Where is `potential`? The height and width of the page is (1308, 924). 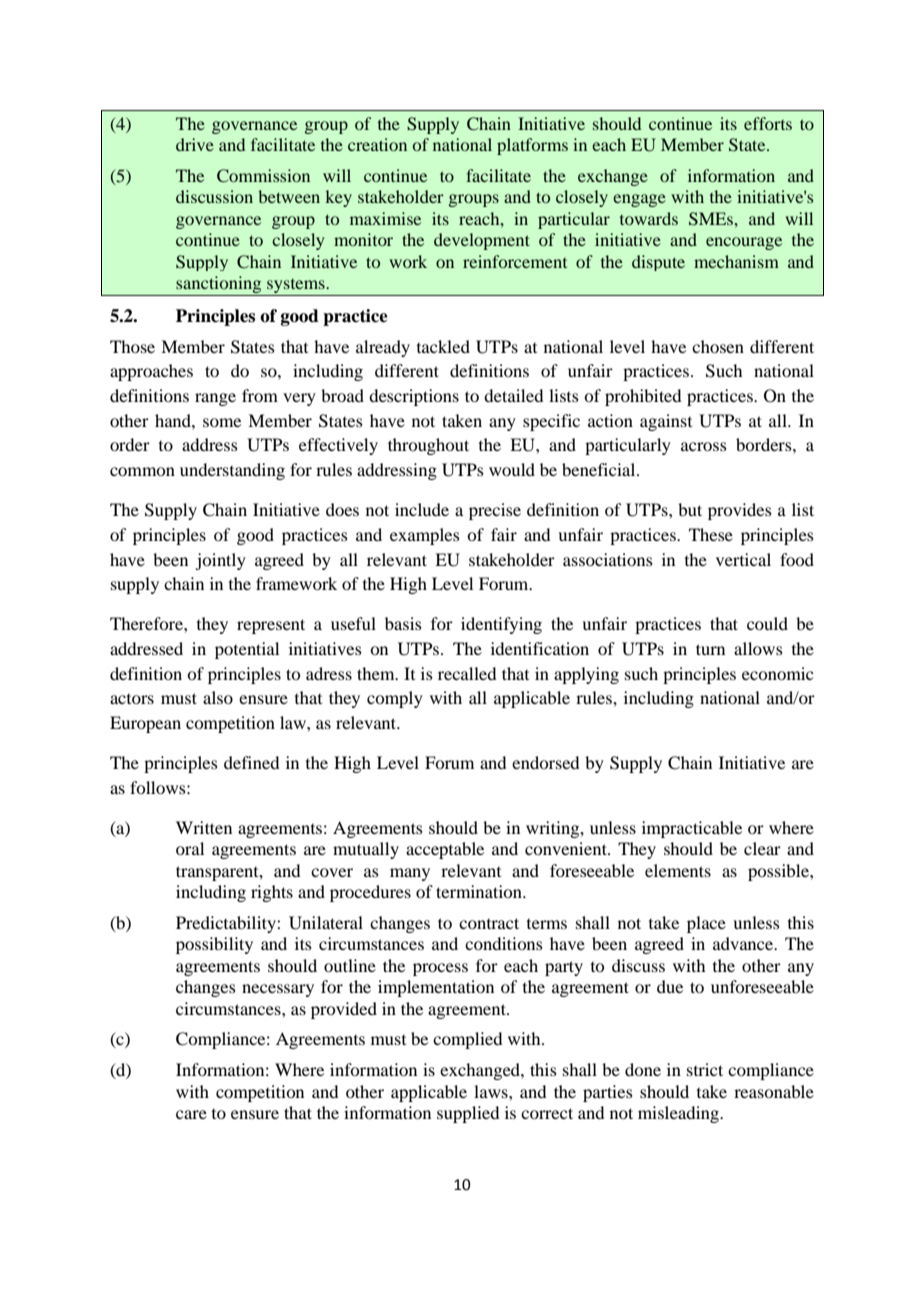
potential is located at coordinates (247, 650).
